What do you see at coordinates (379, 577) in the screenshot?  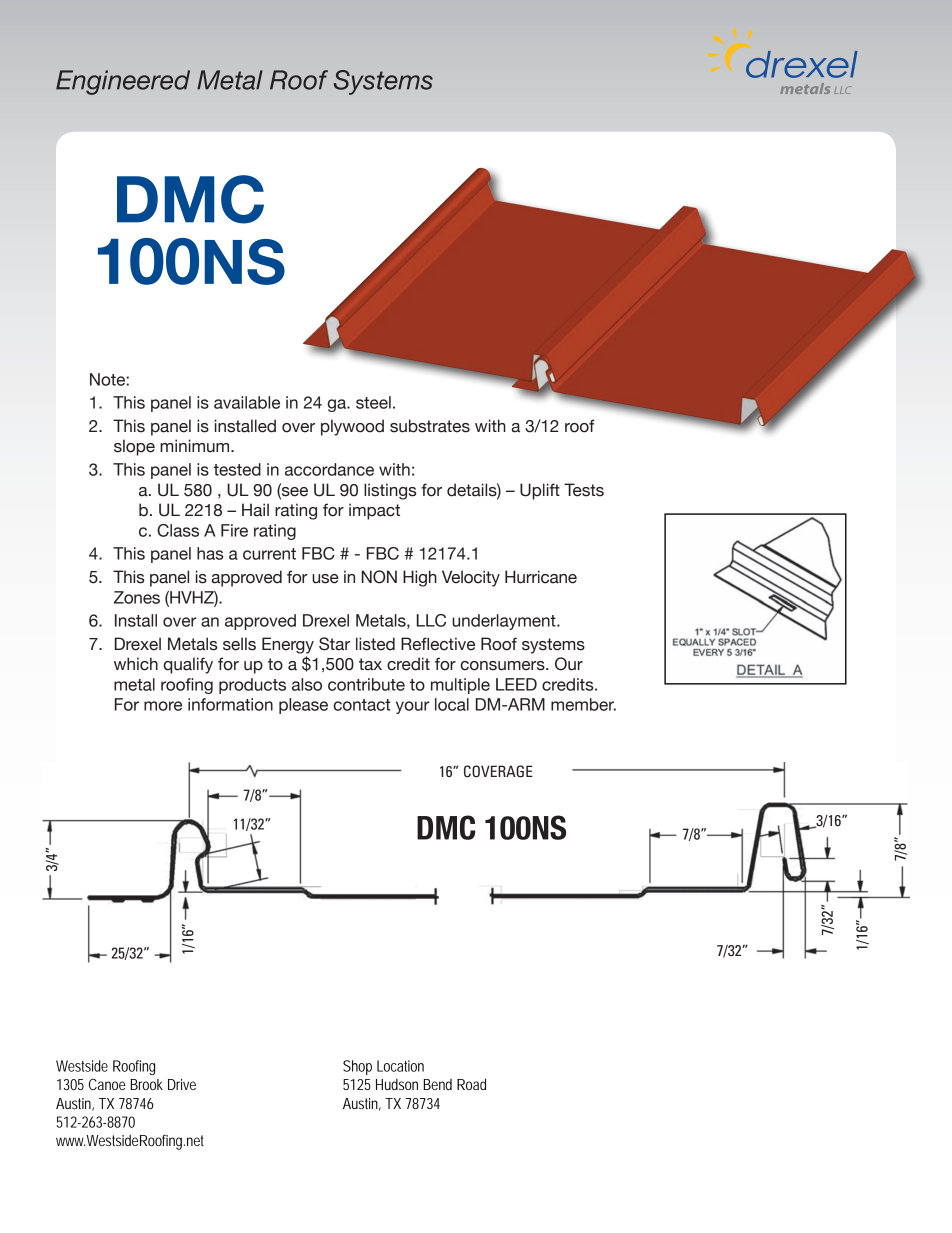 I see `NON` at bounding box center [379, 577].
